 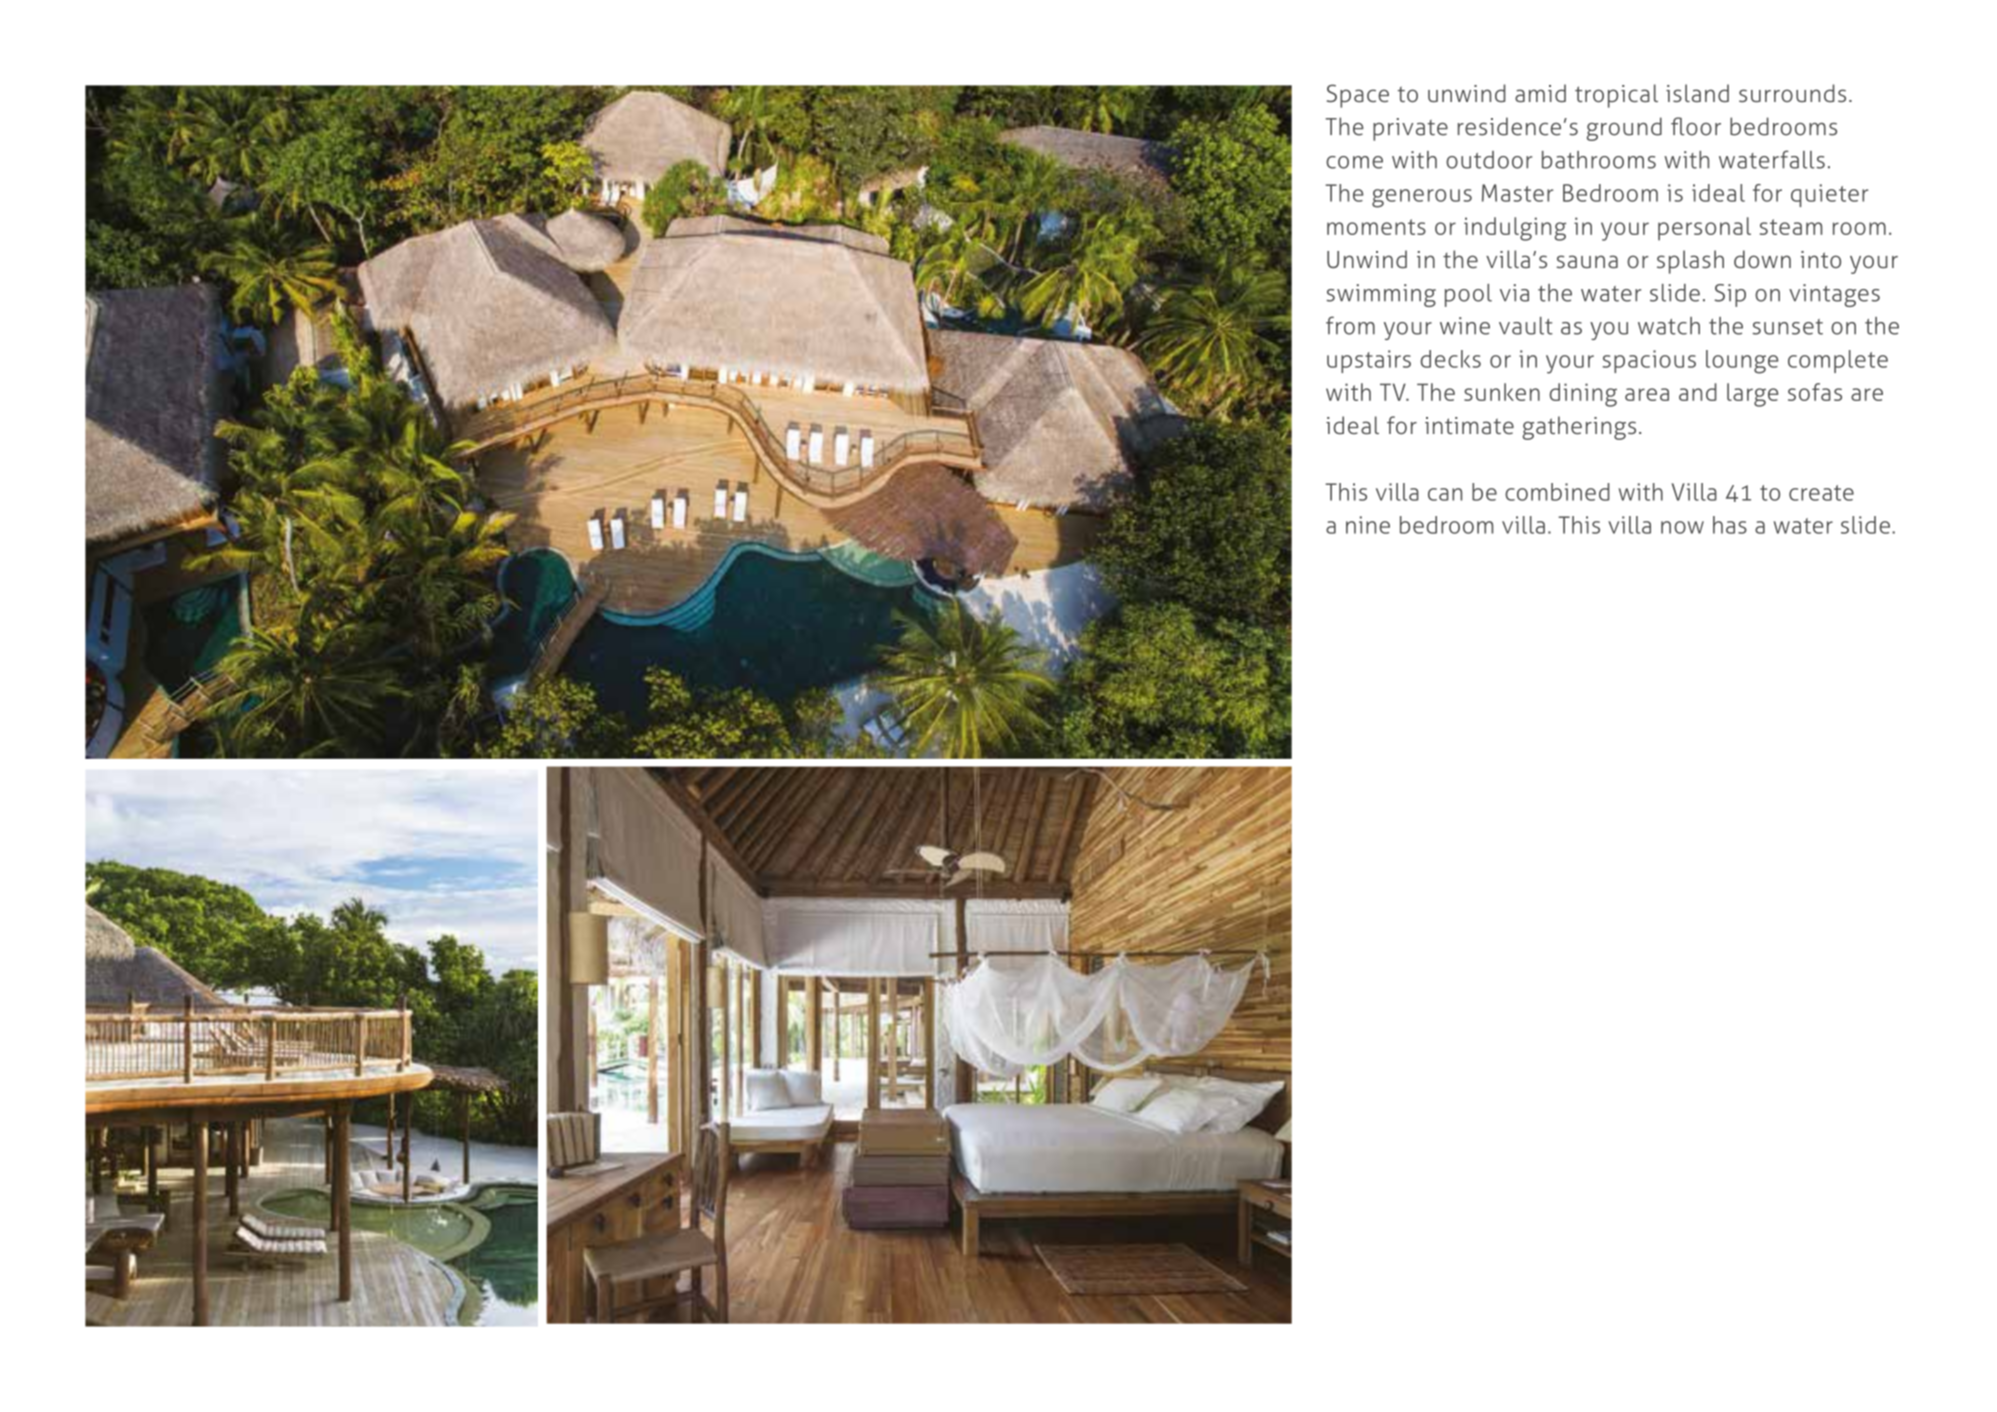 What do you see at coordinates (1376, 227) in the screenshot?
I see `moments` at bounding box center [1376, 227].
